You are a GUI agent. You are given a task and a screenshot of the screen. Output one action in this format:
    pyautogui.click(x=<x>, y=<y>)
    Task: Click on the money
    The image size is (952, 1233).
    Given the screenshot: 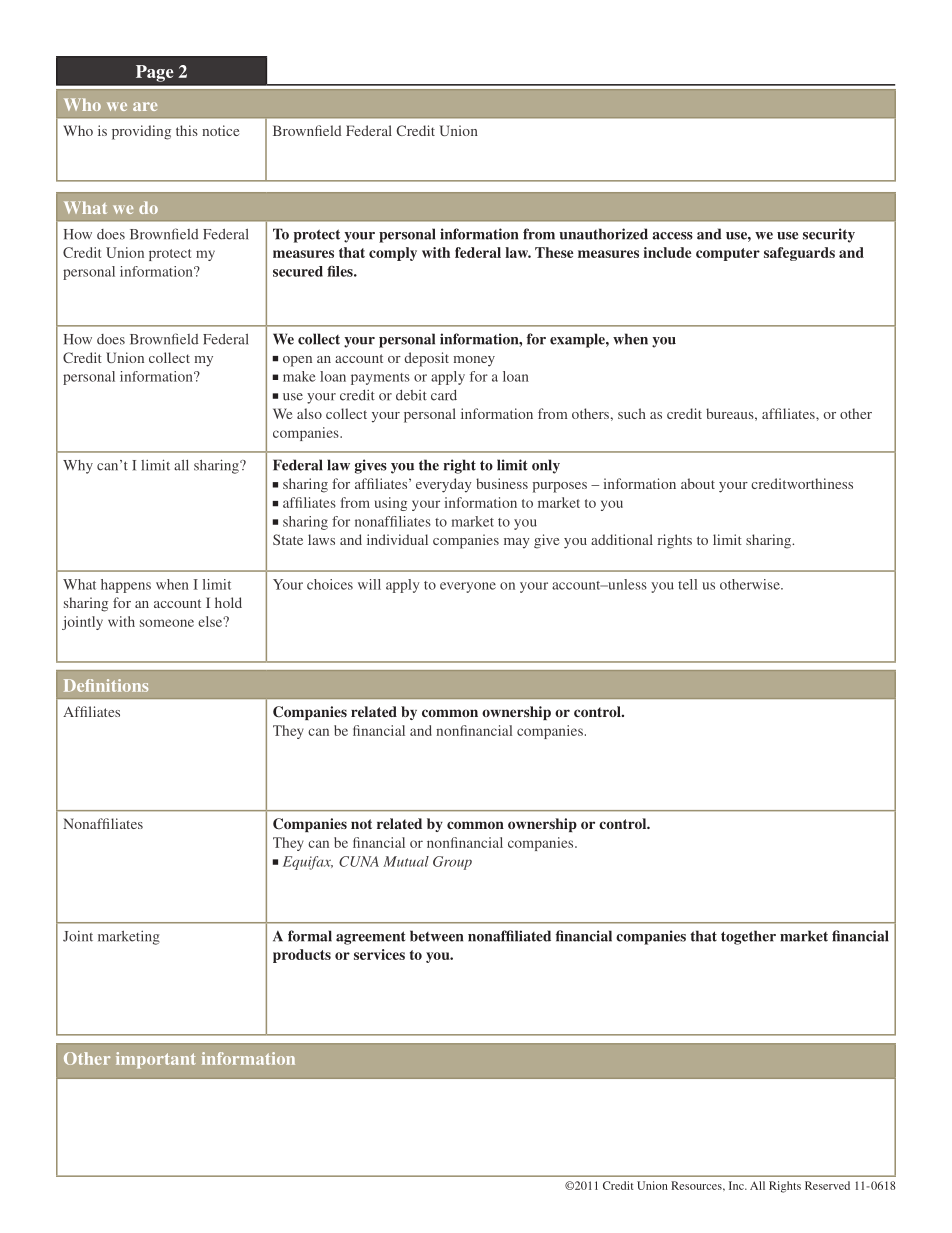 What is the action you would take?
    pyautogui.click(x=474, y=361)
